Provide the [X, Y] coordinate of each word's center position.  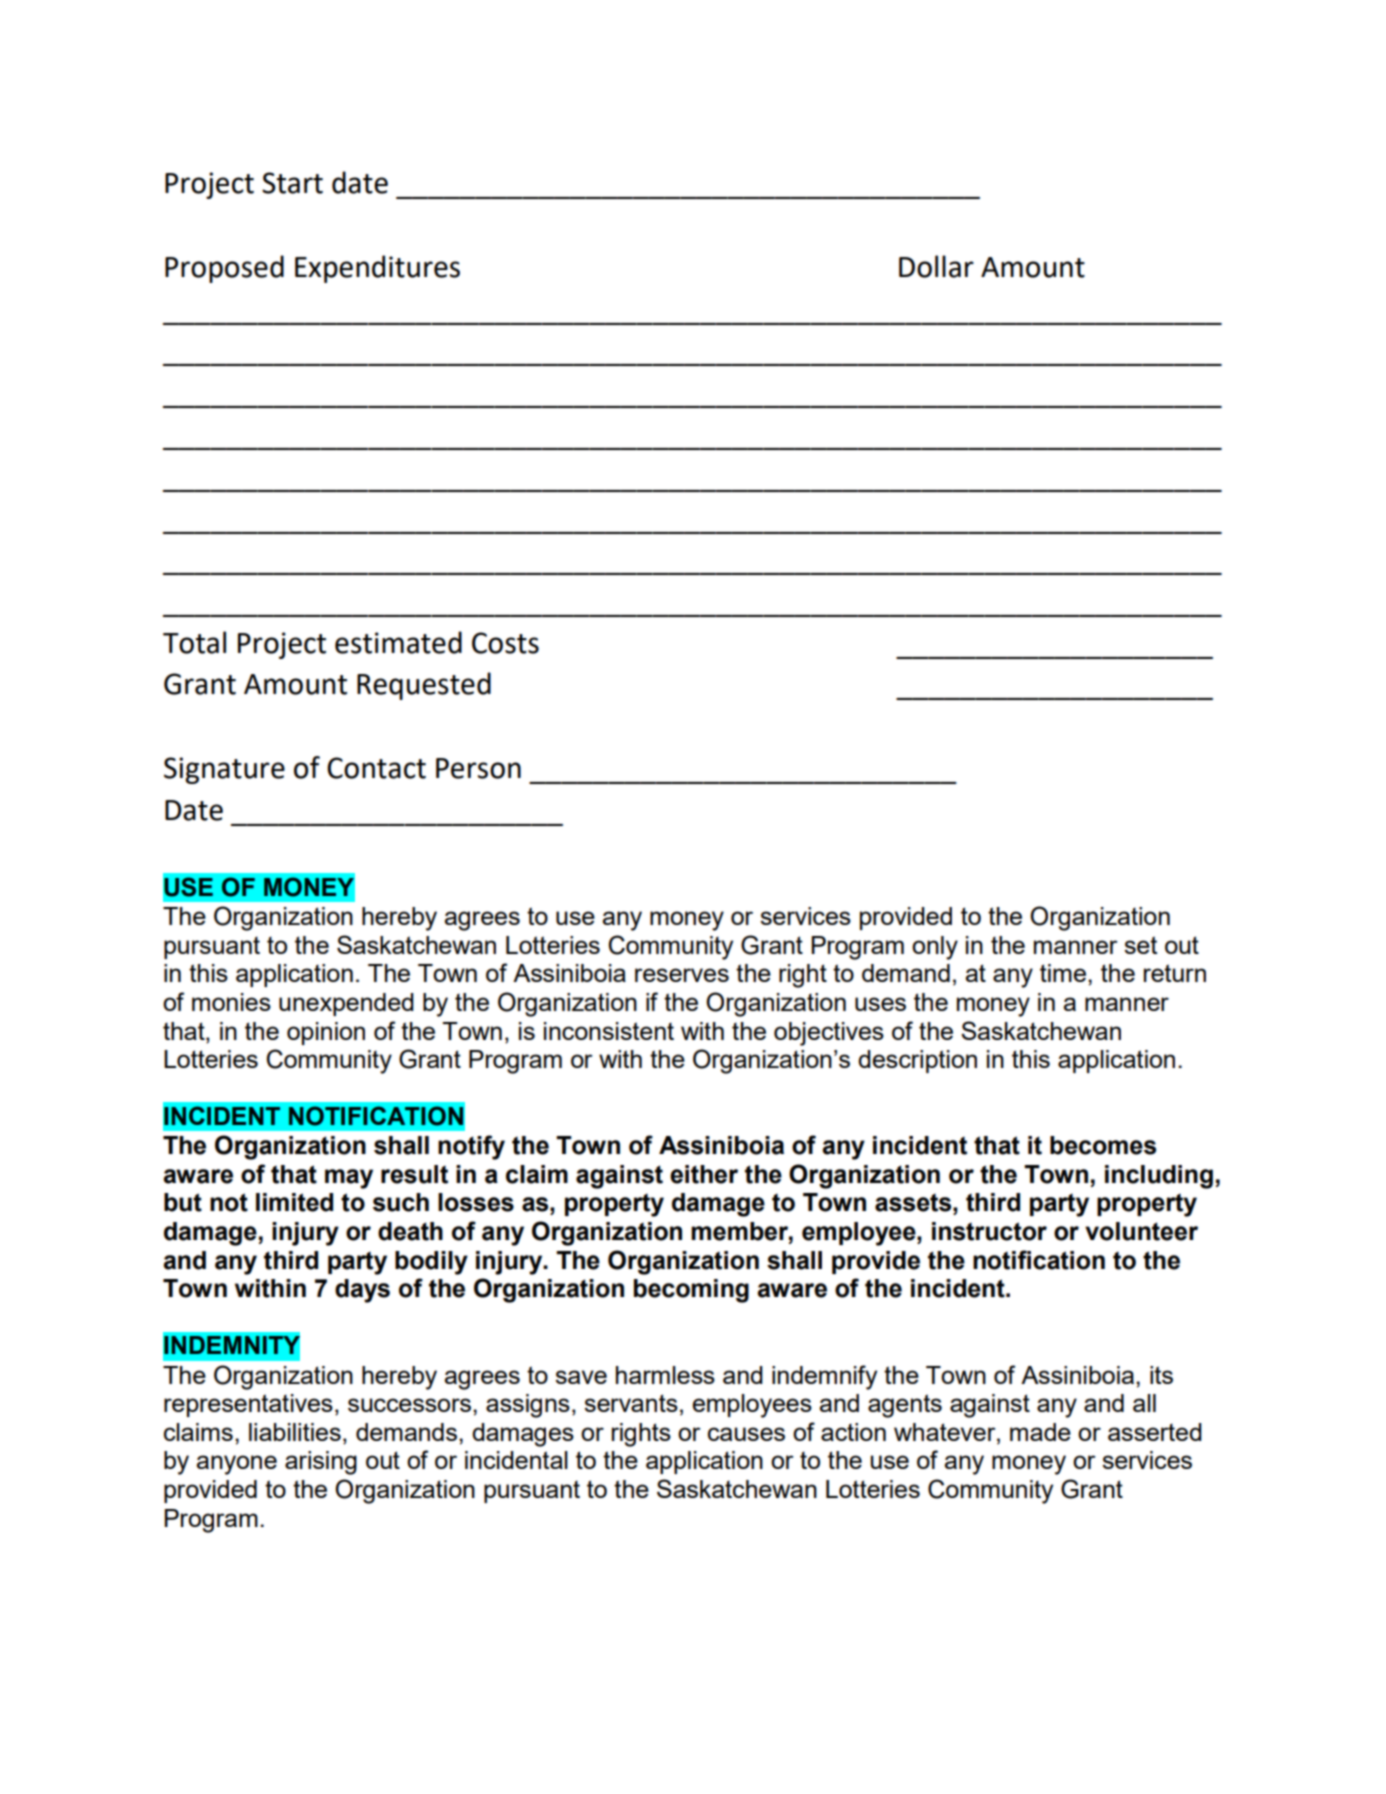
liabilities [295, 1432]
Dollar [936, 266]
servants [631, 1403]
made [1040, 1432]
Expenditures [377, 269]
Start [292, 183]
